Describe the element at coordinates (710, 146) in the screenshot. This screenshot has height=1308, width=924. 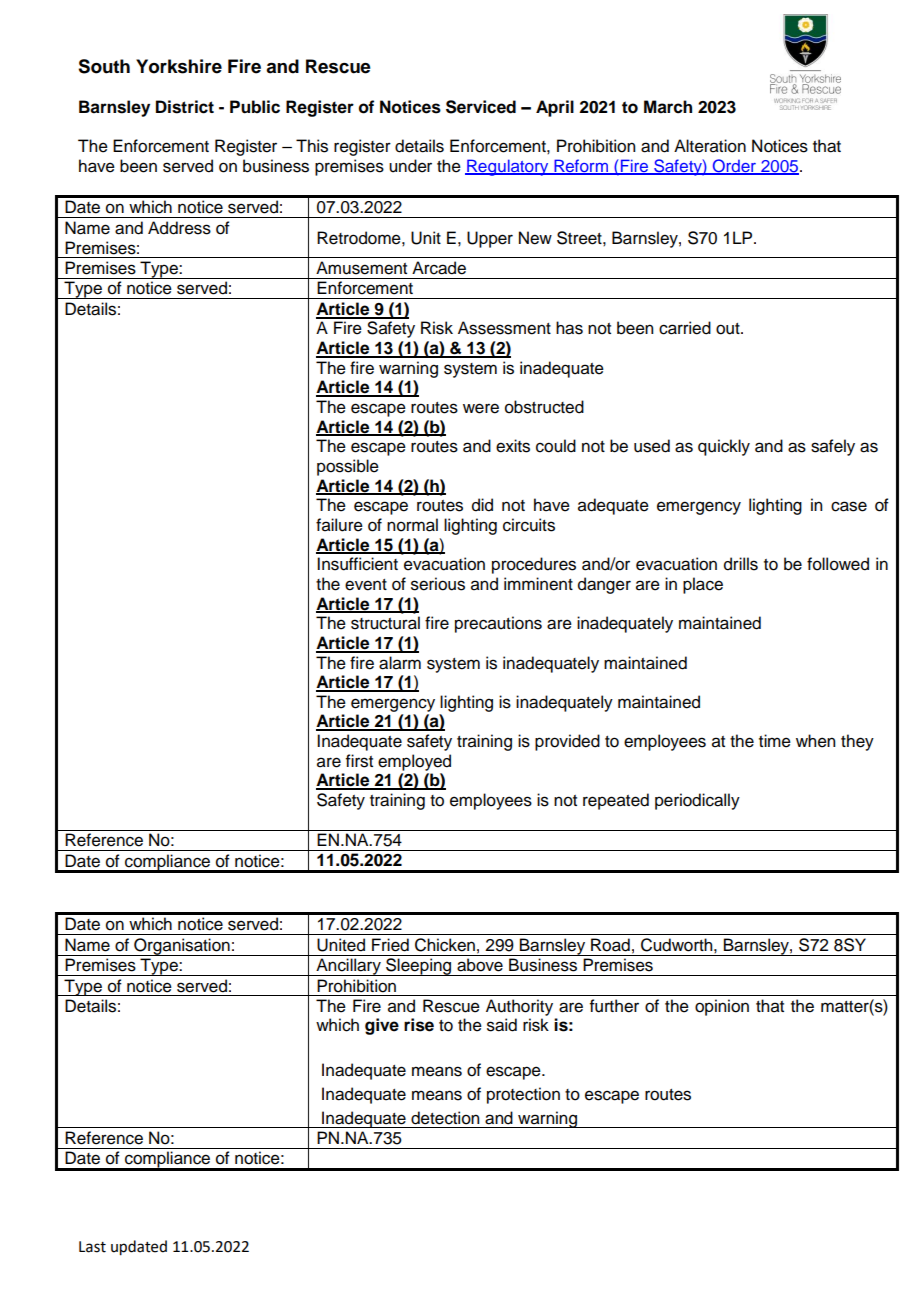
I see `Alteration` at that location.
